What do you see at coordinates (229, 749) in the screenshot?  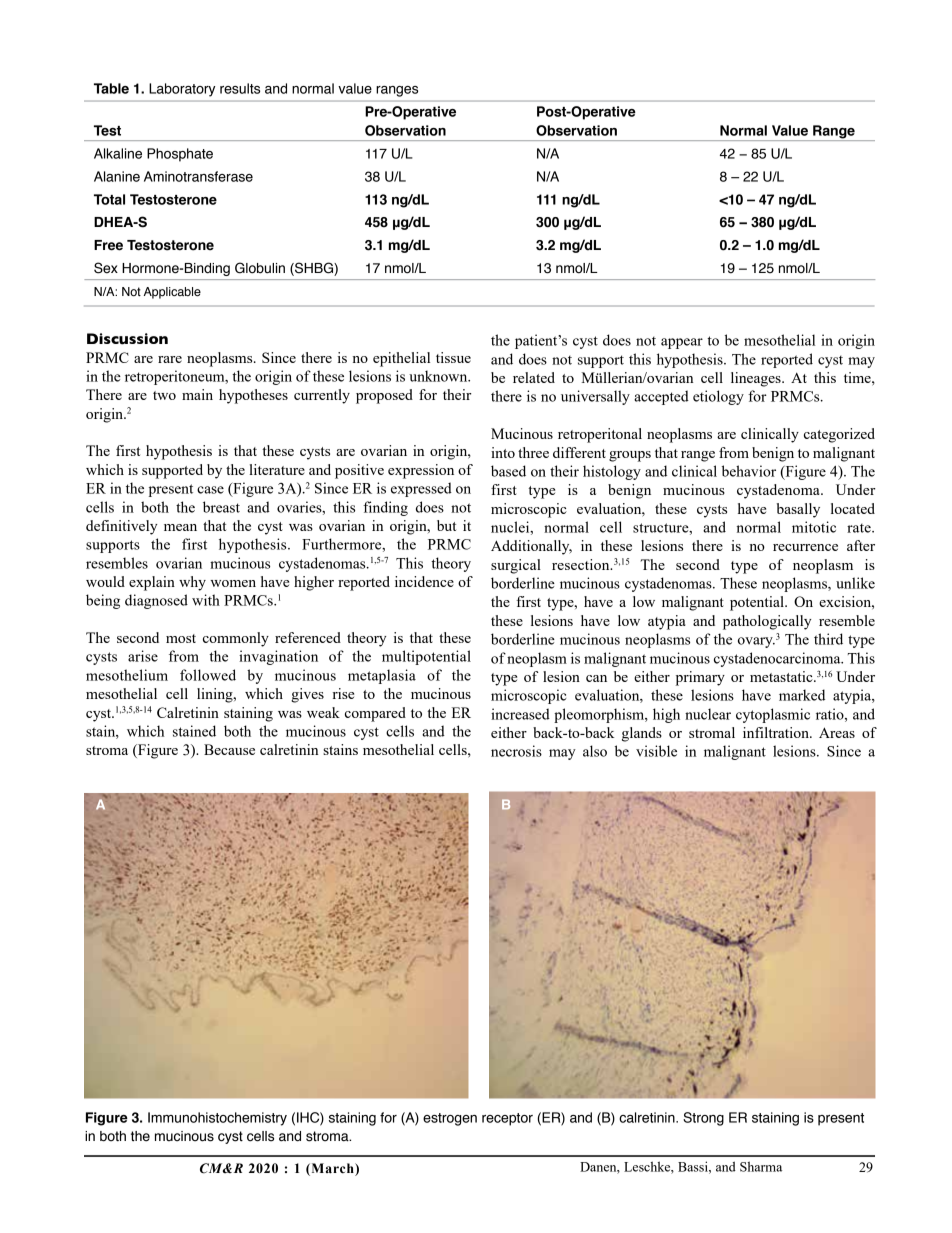 I see `Because` at bounding box center [229, 749].
